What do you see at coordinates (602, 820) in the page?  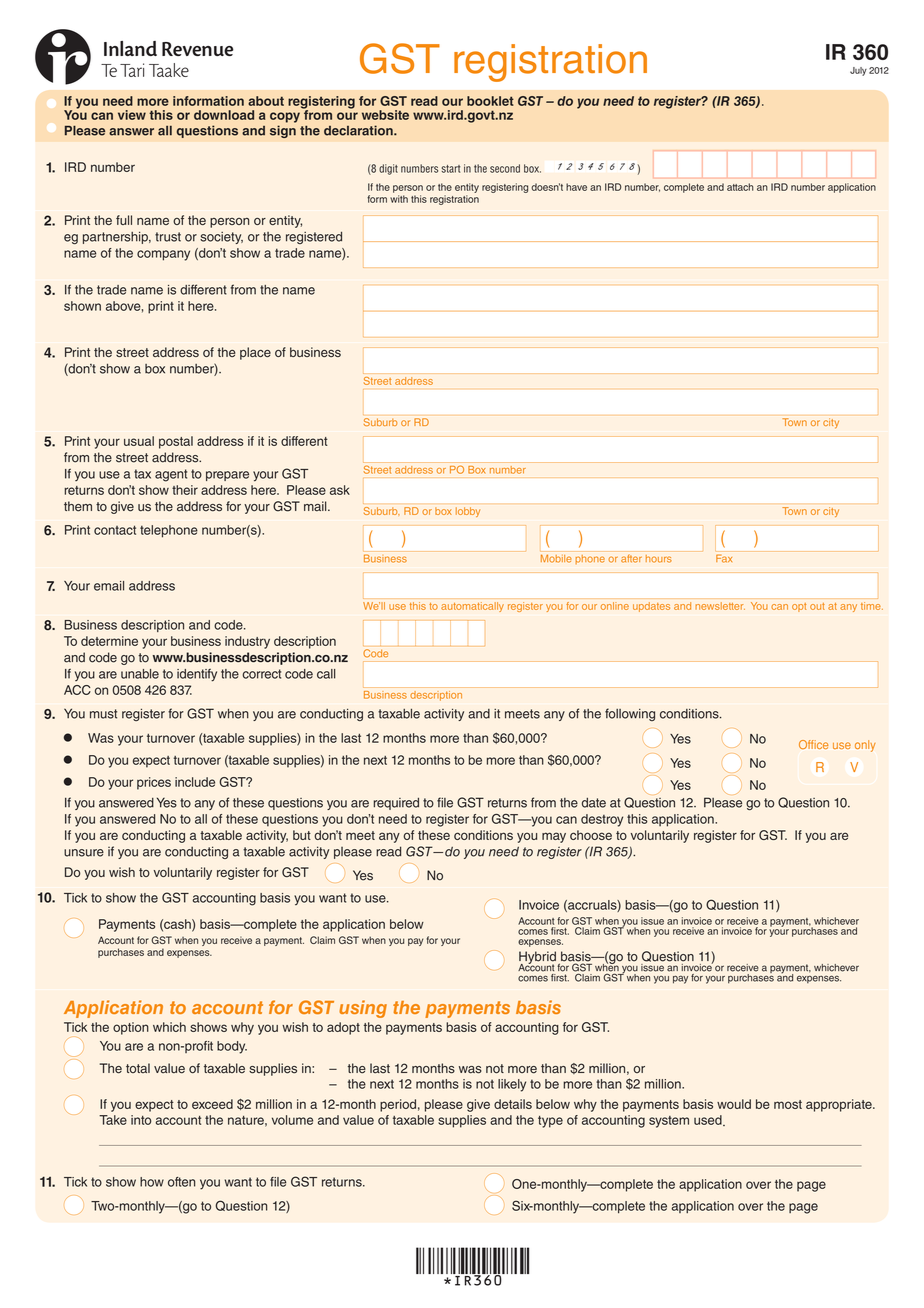 I see `destroy` at bounding box center [602, 820].
